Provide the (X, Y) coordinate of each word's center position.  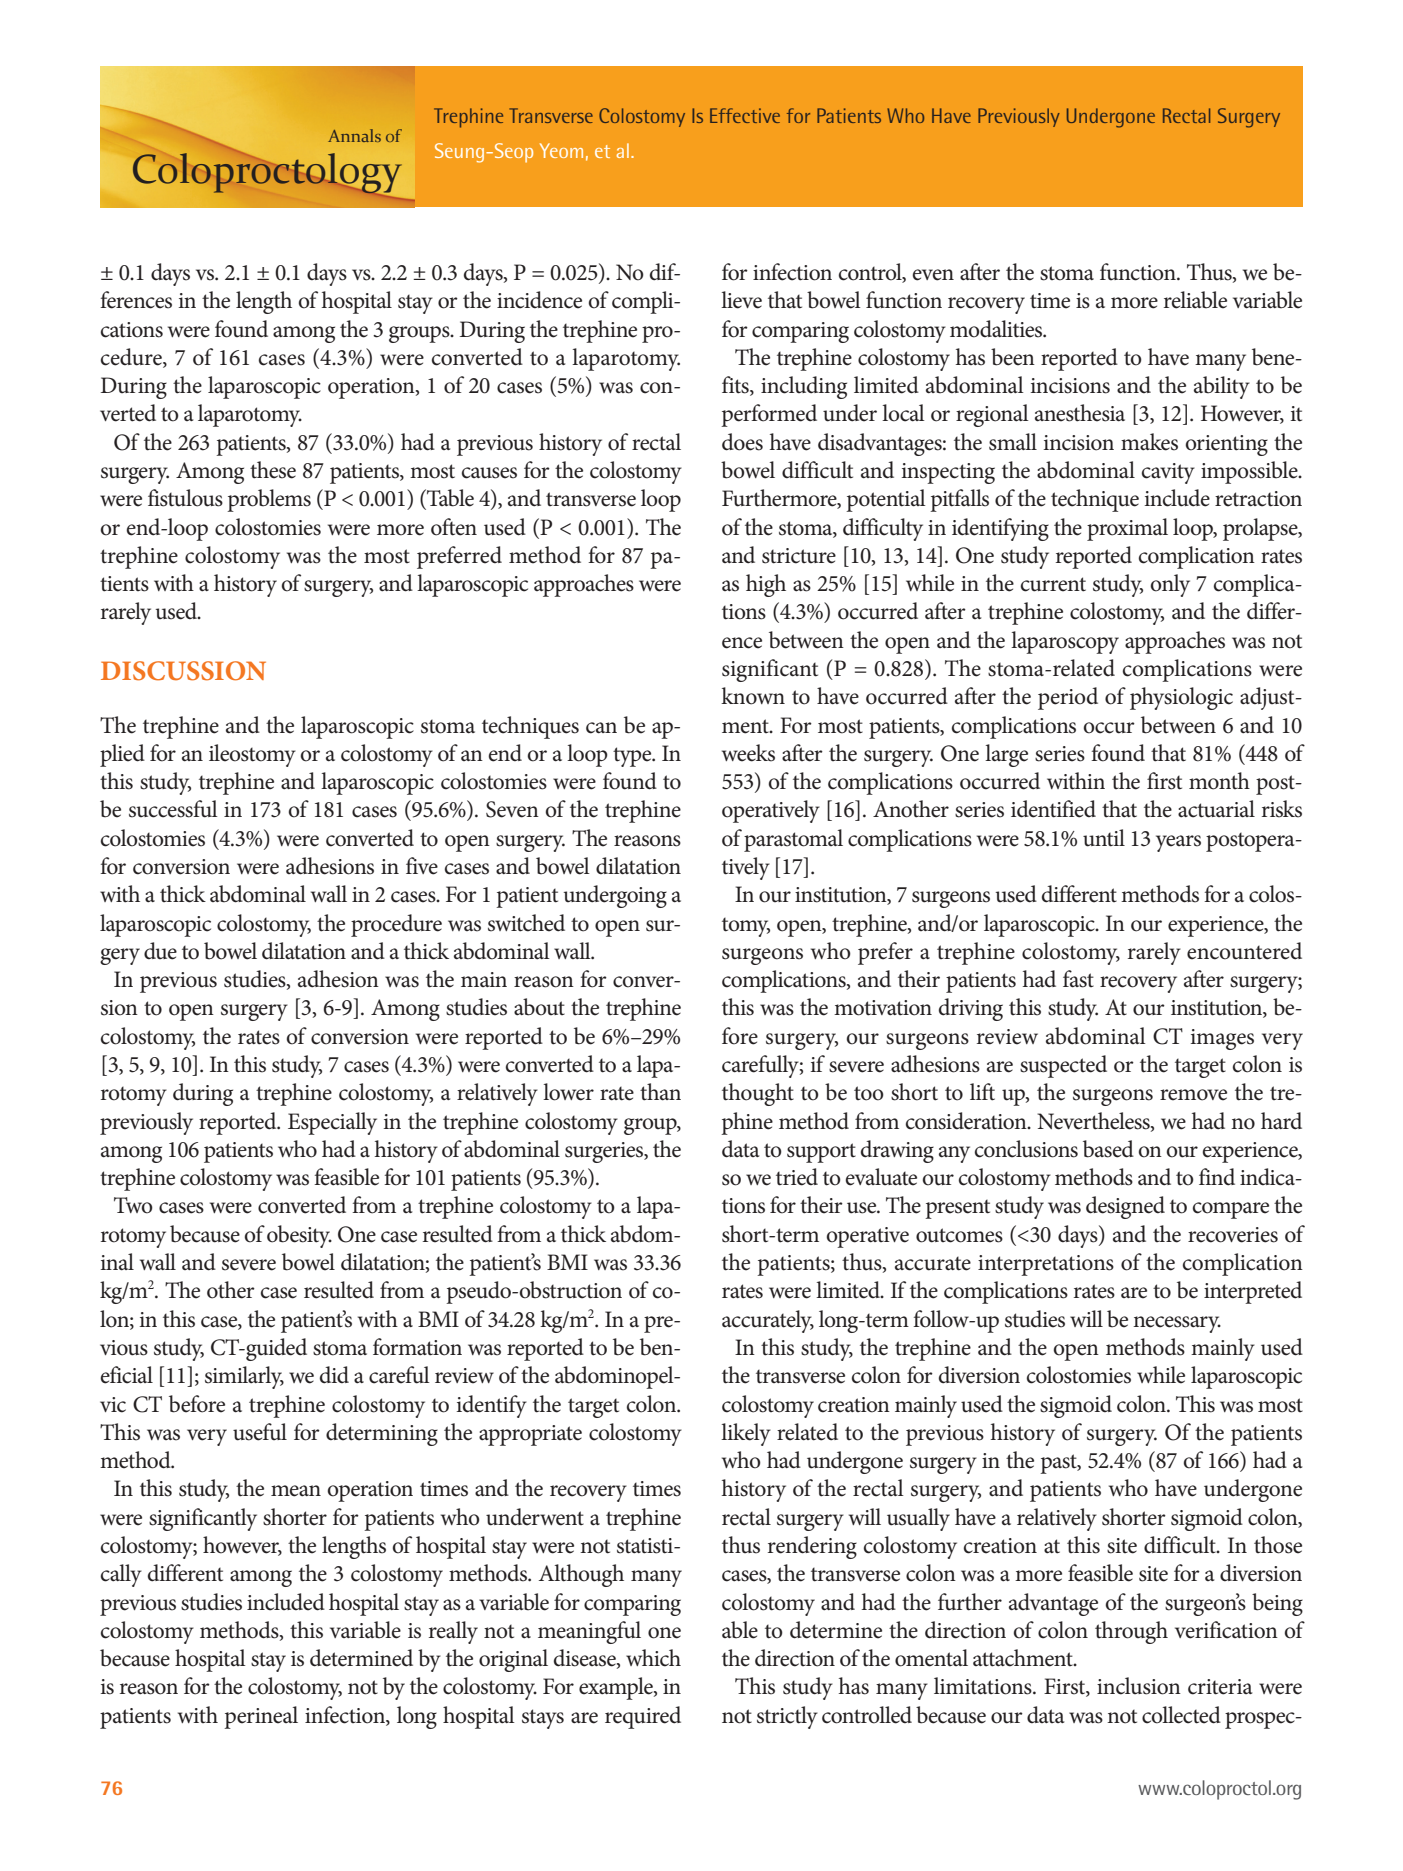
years (1178, 843)
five (422, 866)
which (653, 1658)
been (1013, 357)
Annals (354, 135)
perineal (261, 1717)
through (1131, 1632)
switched (526, 923)
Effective (745, 115)
